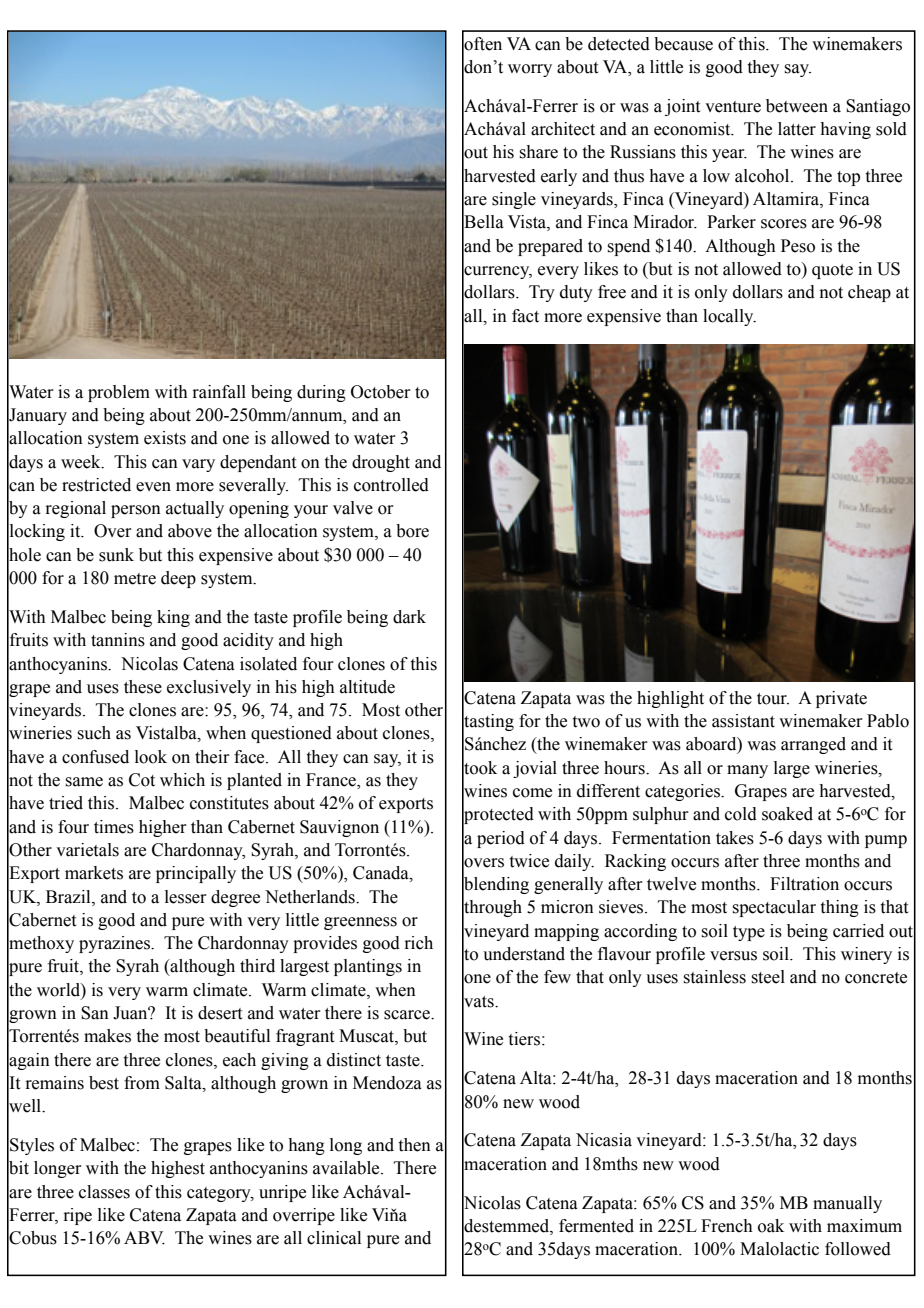 This document has width=924, height=1308. What do you see at coordinates (415, 1145) in the document?
I see `then` at bounding box center [415, 1145].
